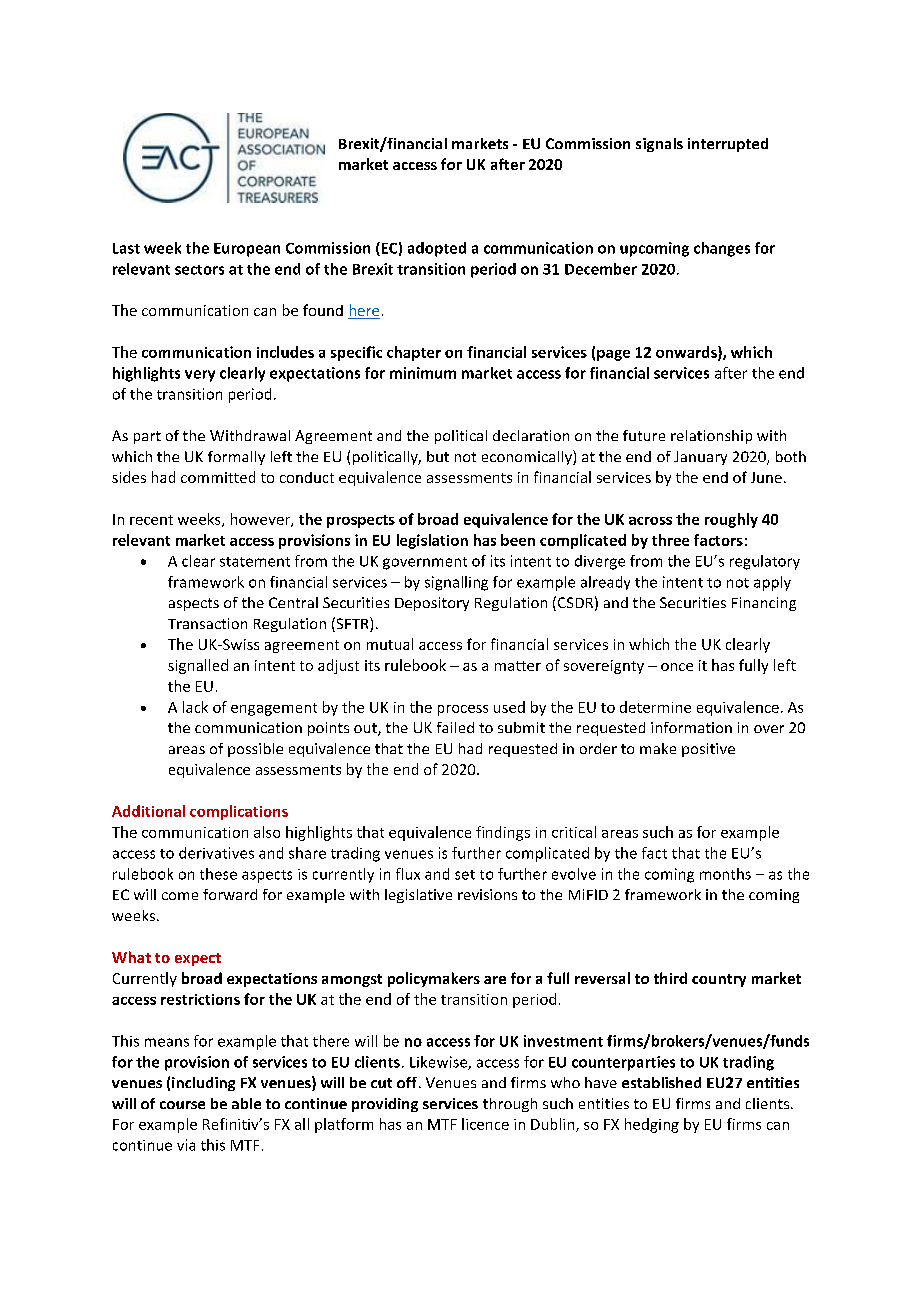  I want to click on European, so click(247, 250).
